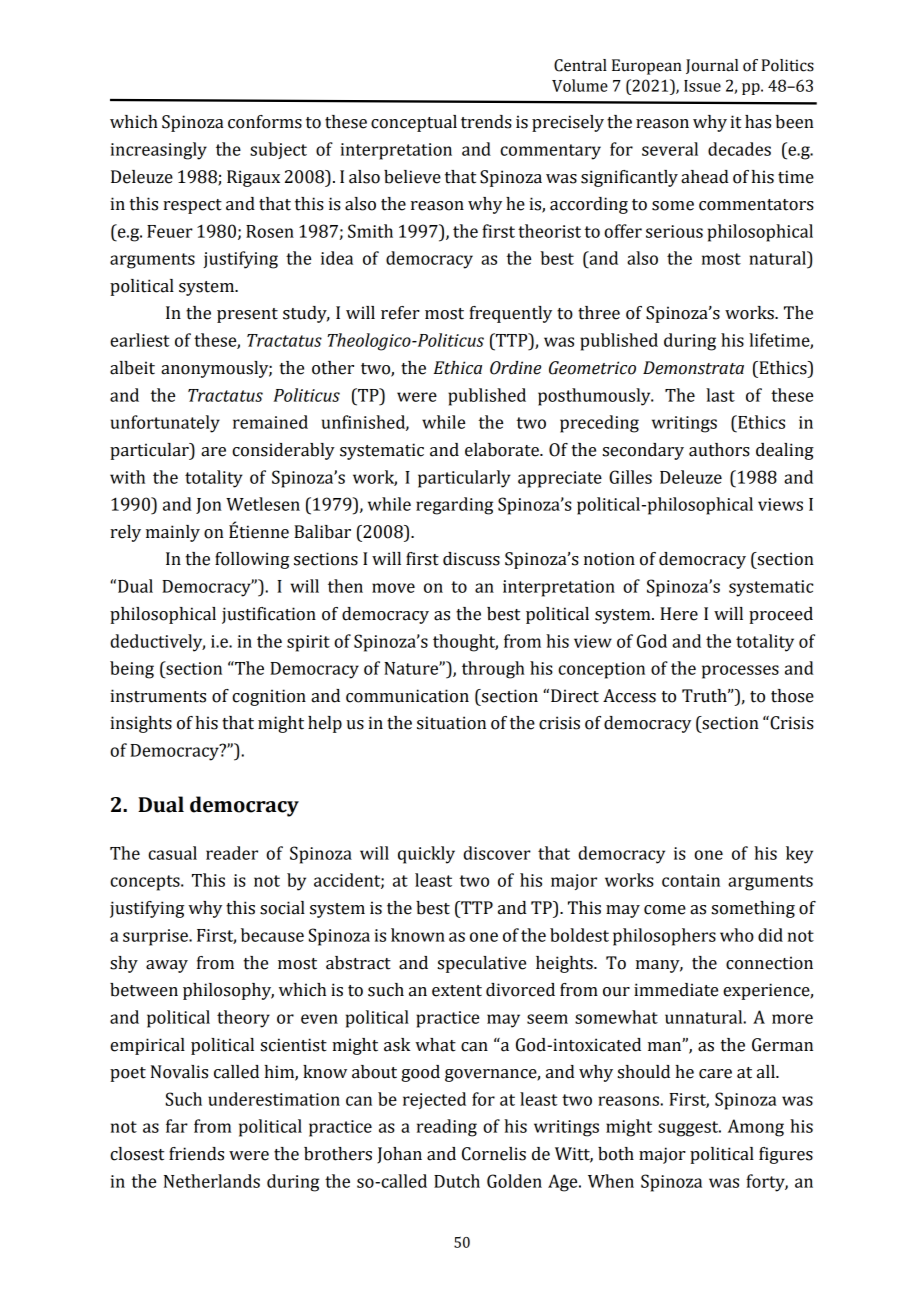 The width and height of the screenshot is (924, 1308). Describe the element at coordinates (486, 122) in the screenshot. I see `trends` at that location.
